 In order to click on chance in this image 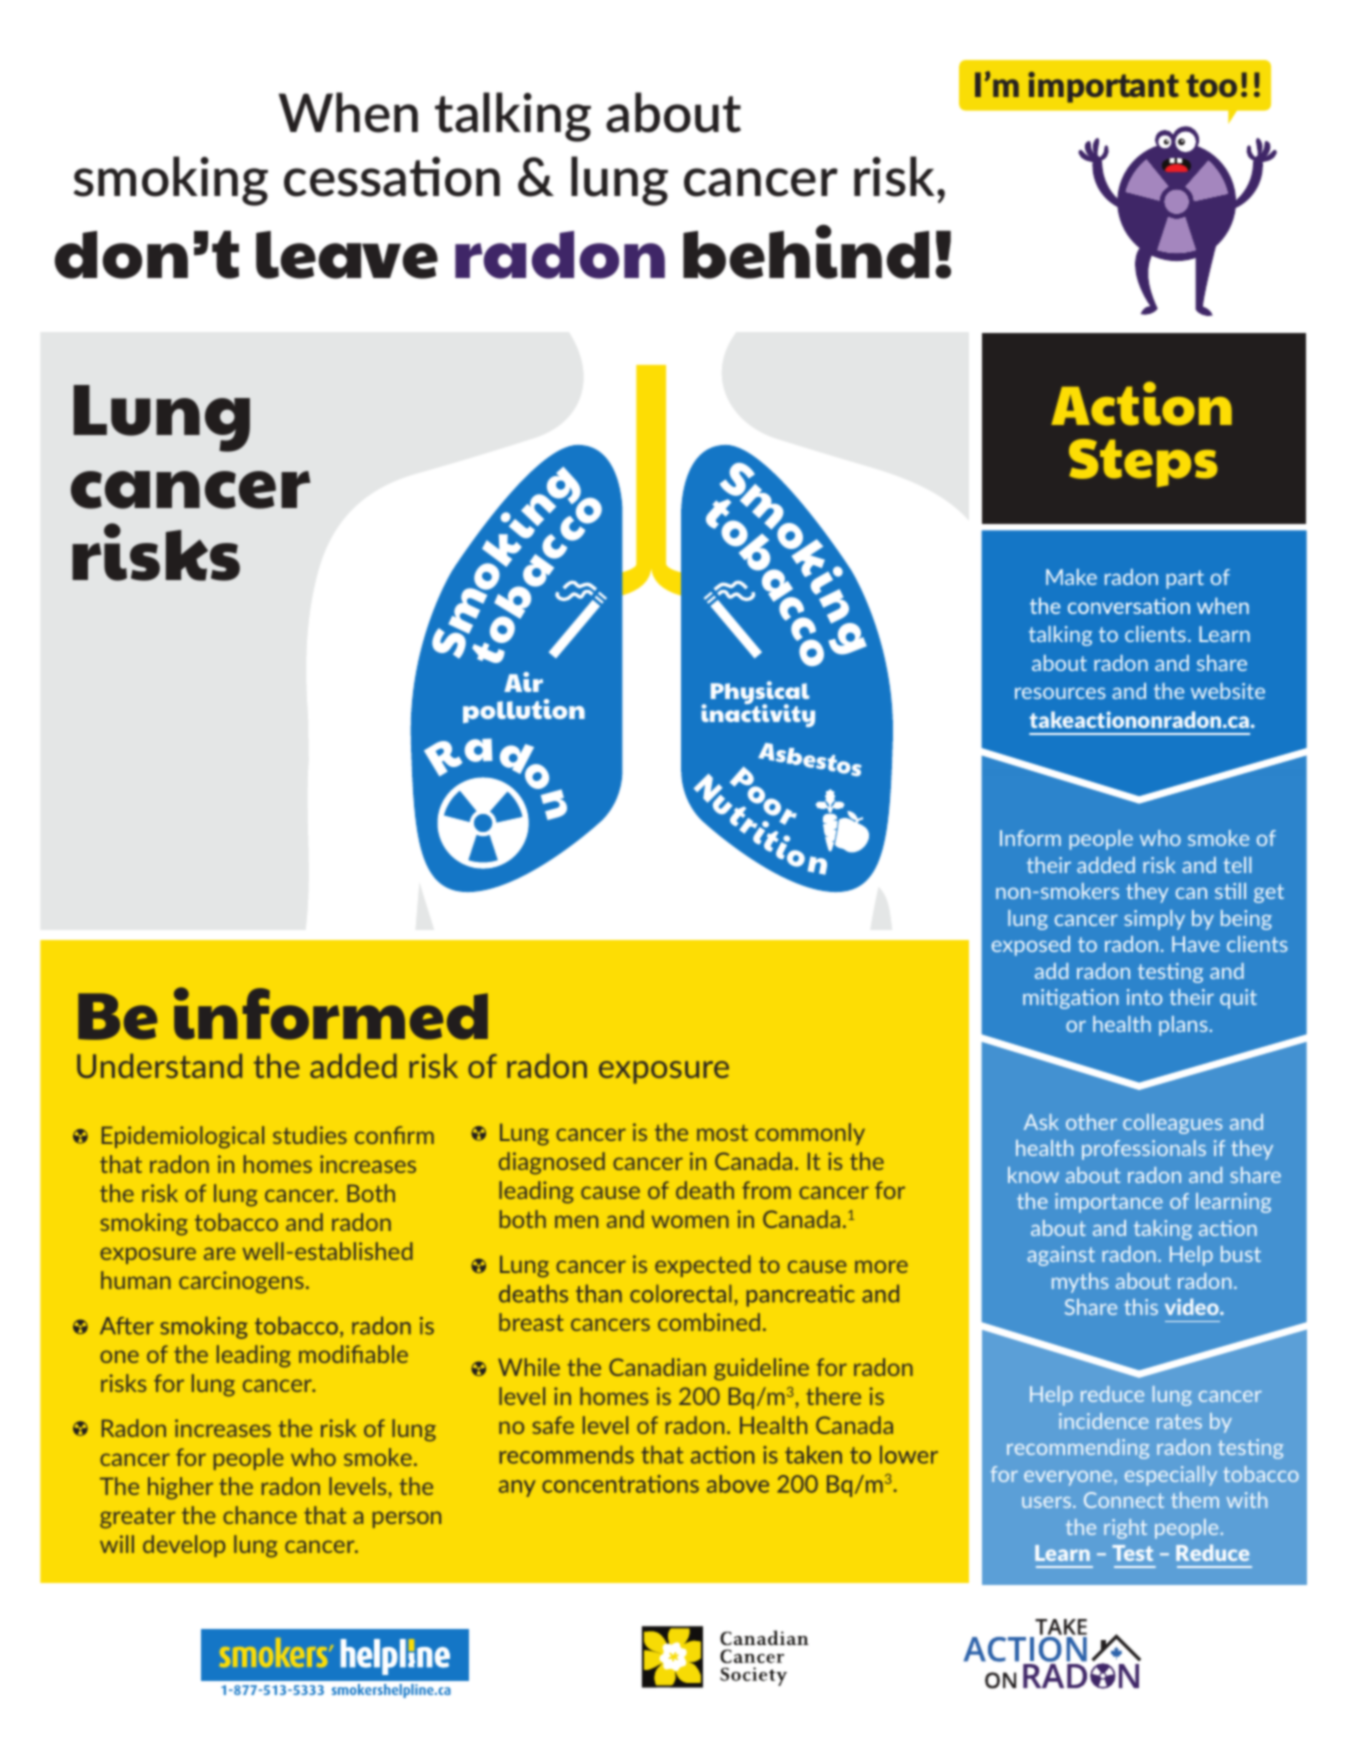, I will do `click(260, 1515)`.
